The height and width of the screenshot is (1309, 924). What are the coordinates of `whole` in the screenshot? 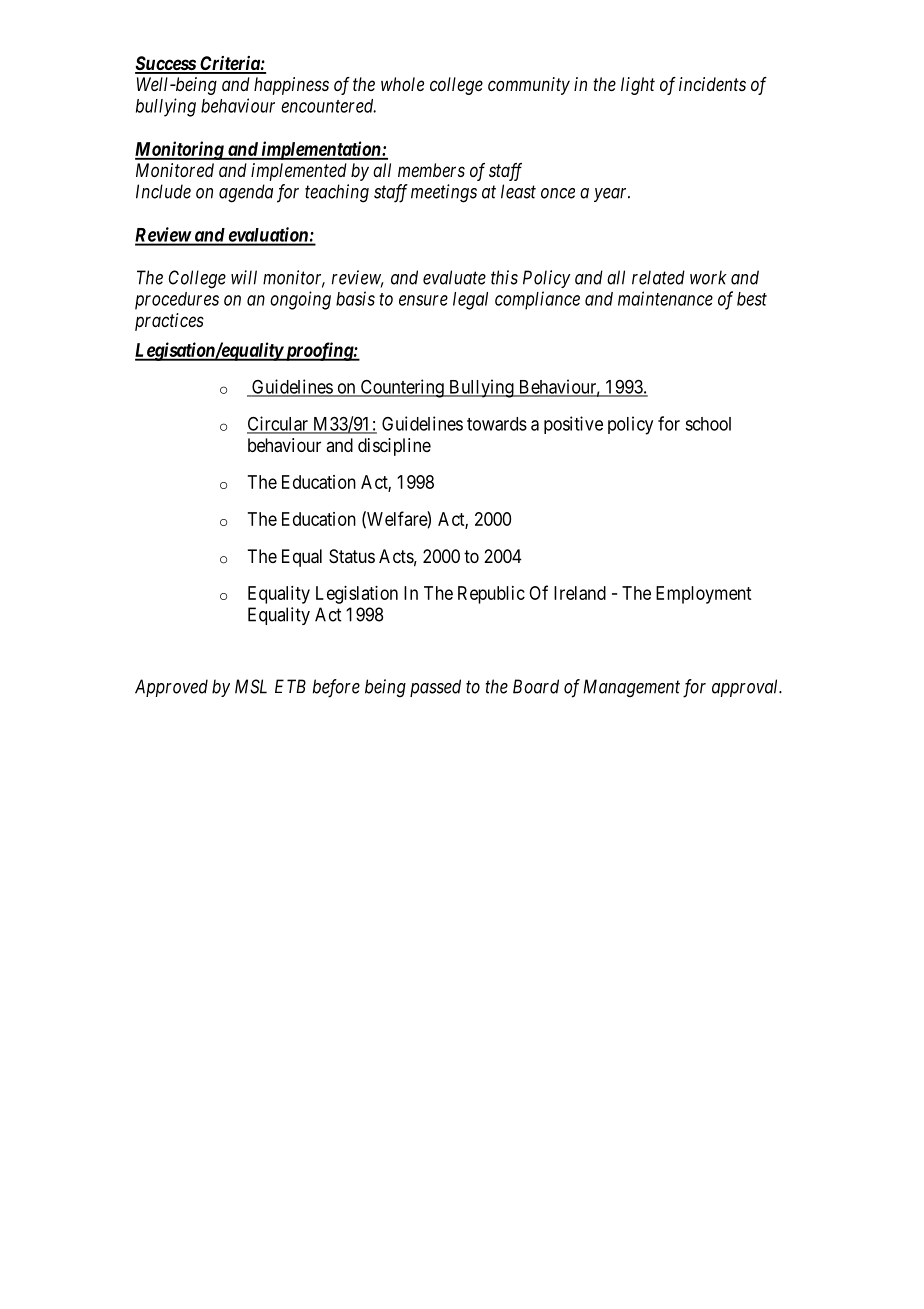 It's located at (402, 84).
